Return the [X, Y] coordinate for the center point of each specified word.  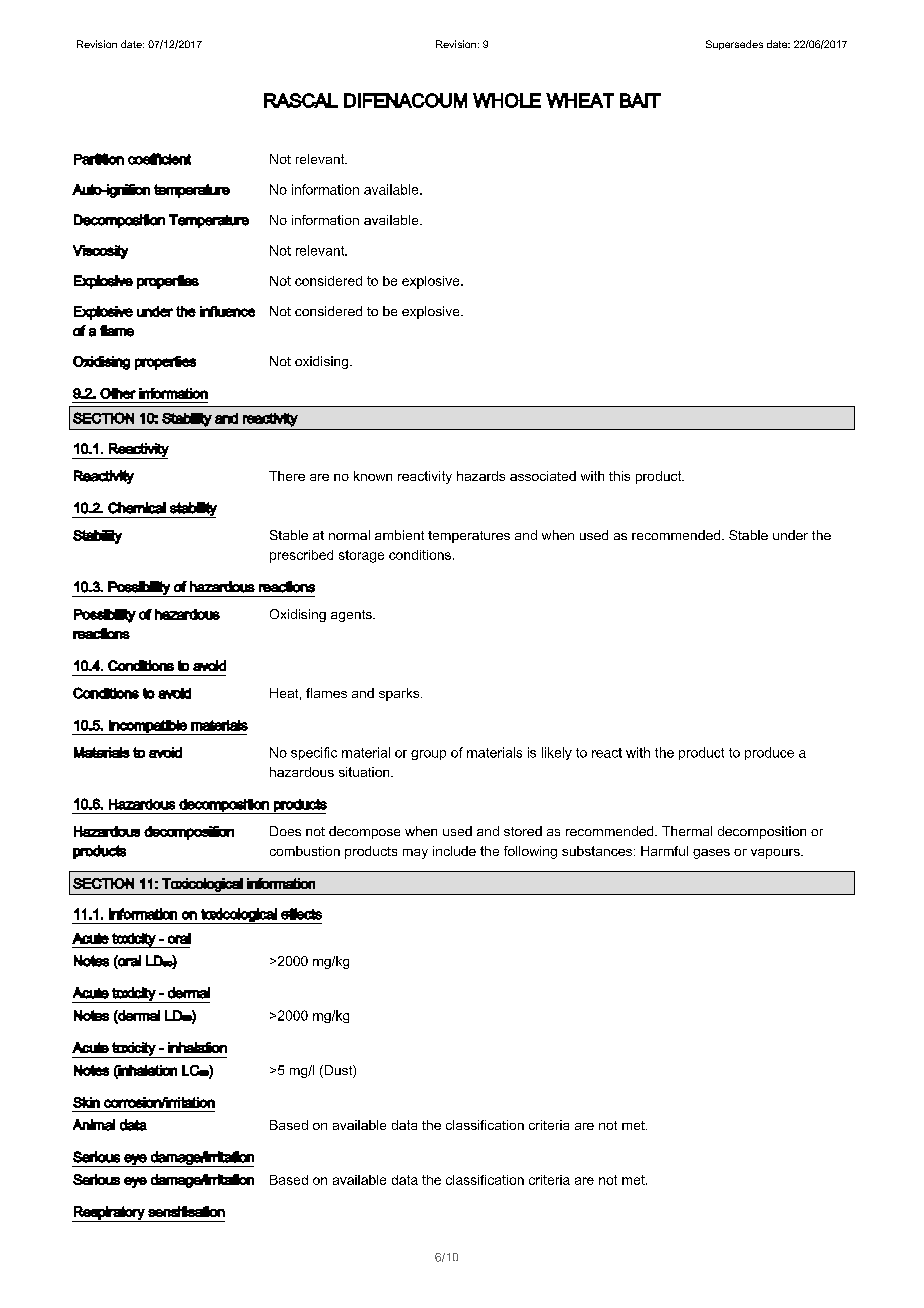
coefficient [159, 159]
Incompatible [148, 727]
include [454, 851]
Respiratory [109, 1214]
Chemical [137, 508]
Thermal [687, 831]
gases [711, 854]
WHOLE [507, 100]
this [619, 476]
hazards [481, 476]
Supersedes [734, 45]
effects [301, 914]
